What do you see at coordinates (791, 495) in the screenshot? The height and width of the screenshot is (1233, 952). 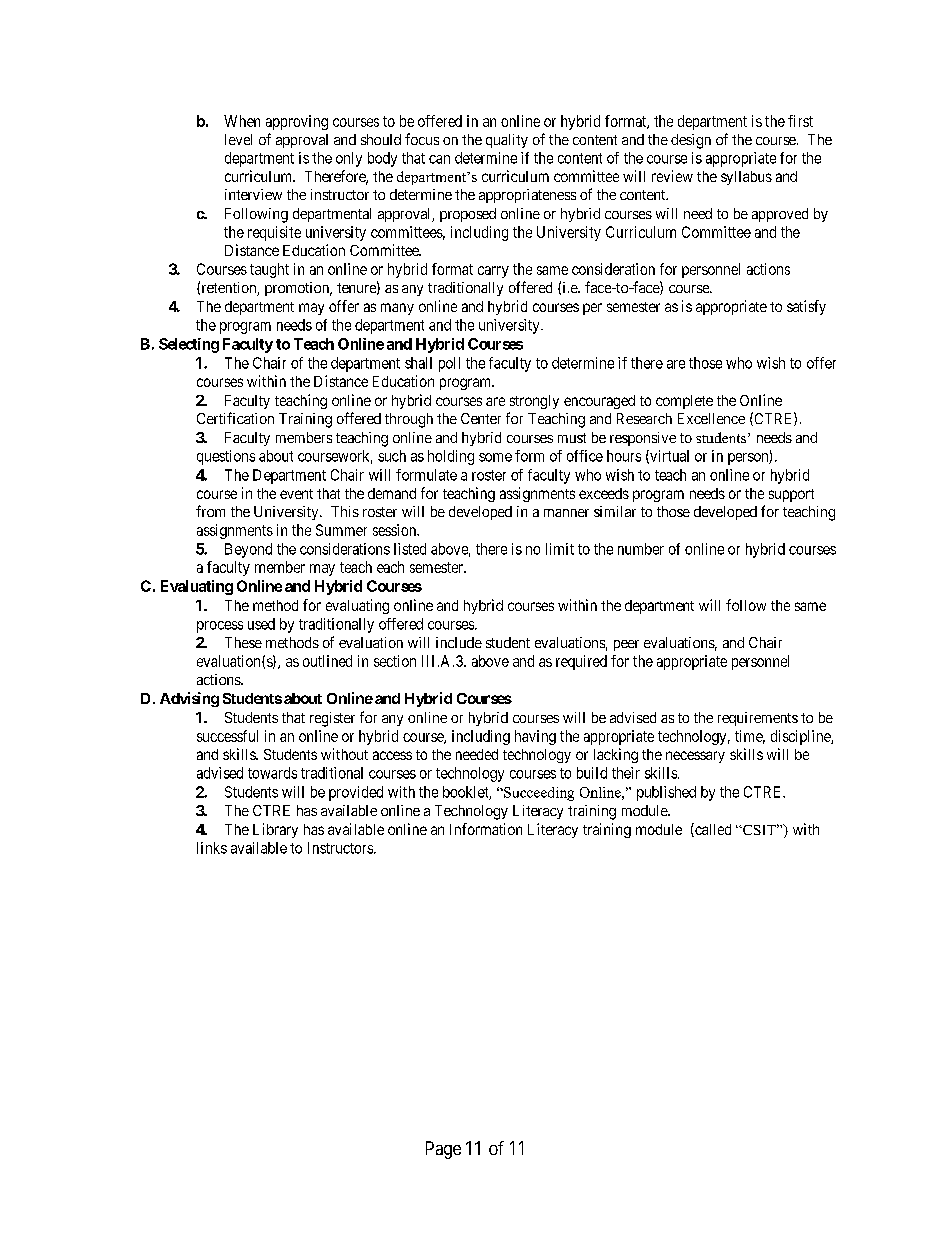 I see `support` at bounding box center [791, 495].
